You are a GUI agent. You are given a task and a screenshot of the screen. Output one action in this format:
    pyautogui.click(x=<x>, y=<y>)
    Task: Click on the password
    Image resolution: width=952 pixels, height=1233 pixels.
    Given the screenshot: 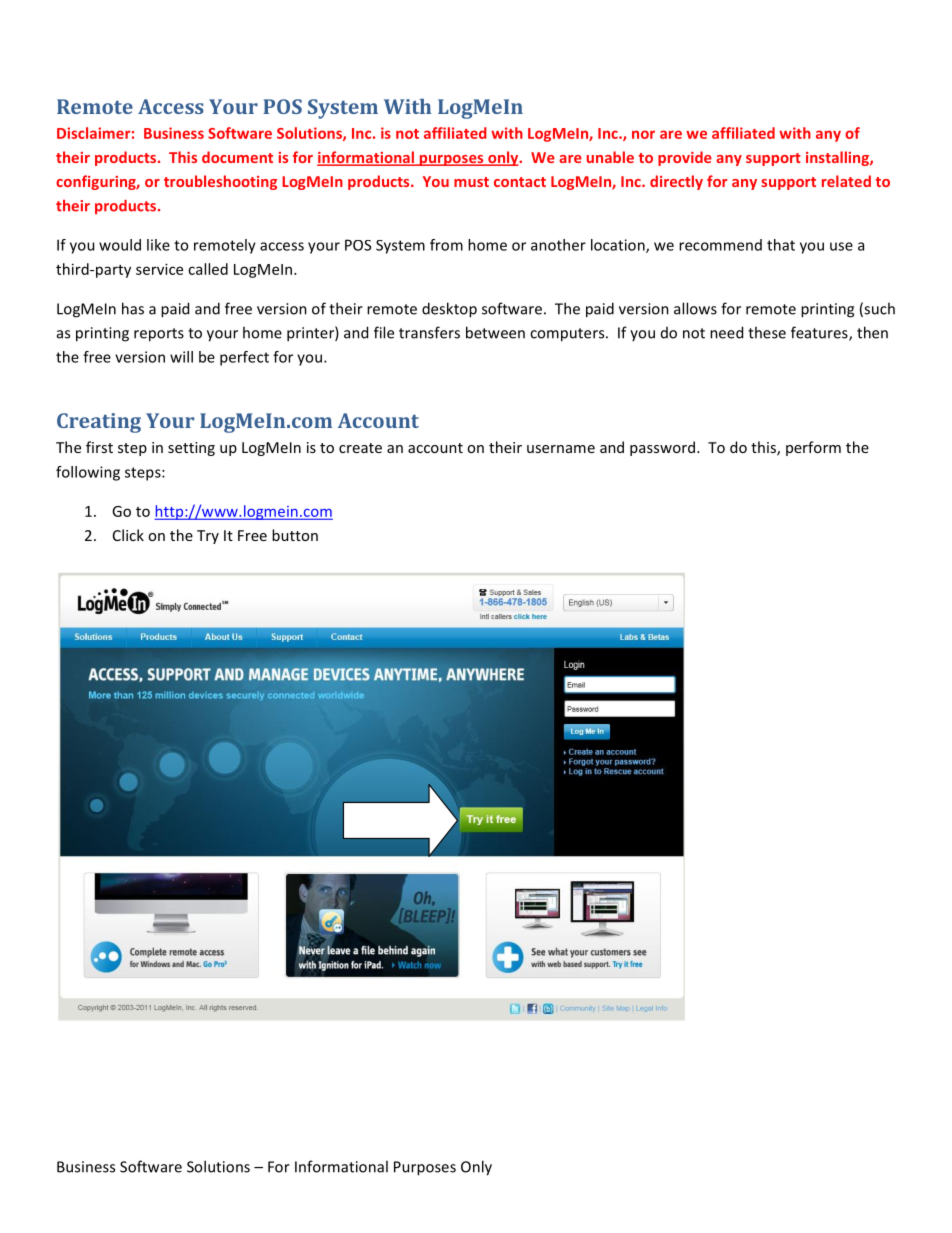 What is the action you would take?
    pyautogui.click(x=664, y=448)
